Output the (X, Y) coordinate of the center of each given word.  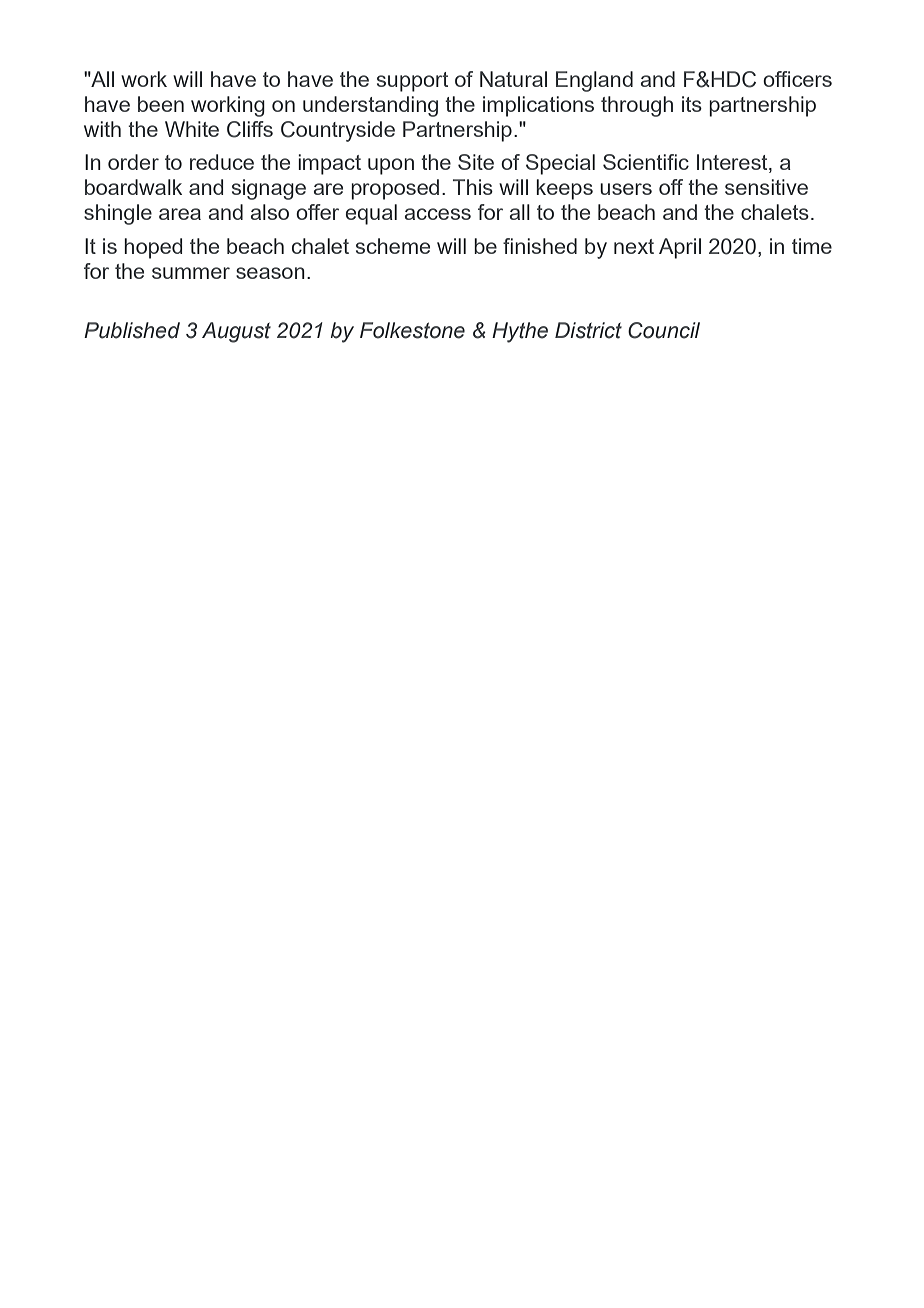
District (588, 330)
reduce (222, 162)
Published (132, 330)
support (412, 82)
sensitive (766, 187)
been (161, 104)
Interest (733, 163)
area (180, 214)
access (438, 214)
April (680, 248)
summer (191, 273)
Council (664, 330)
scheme (393, 246)
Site (476, 162)
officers (797, 79)
